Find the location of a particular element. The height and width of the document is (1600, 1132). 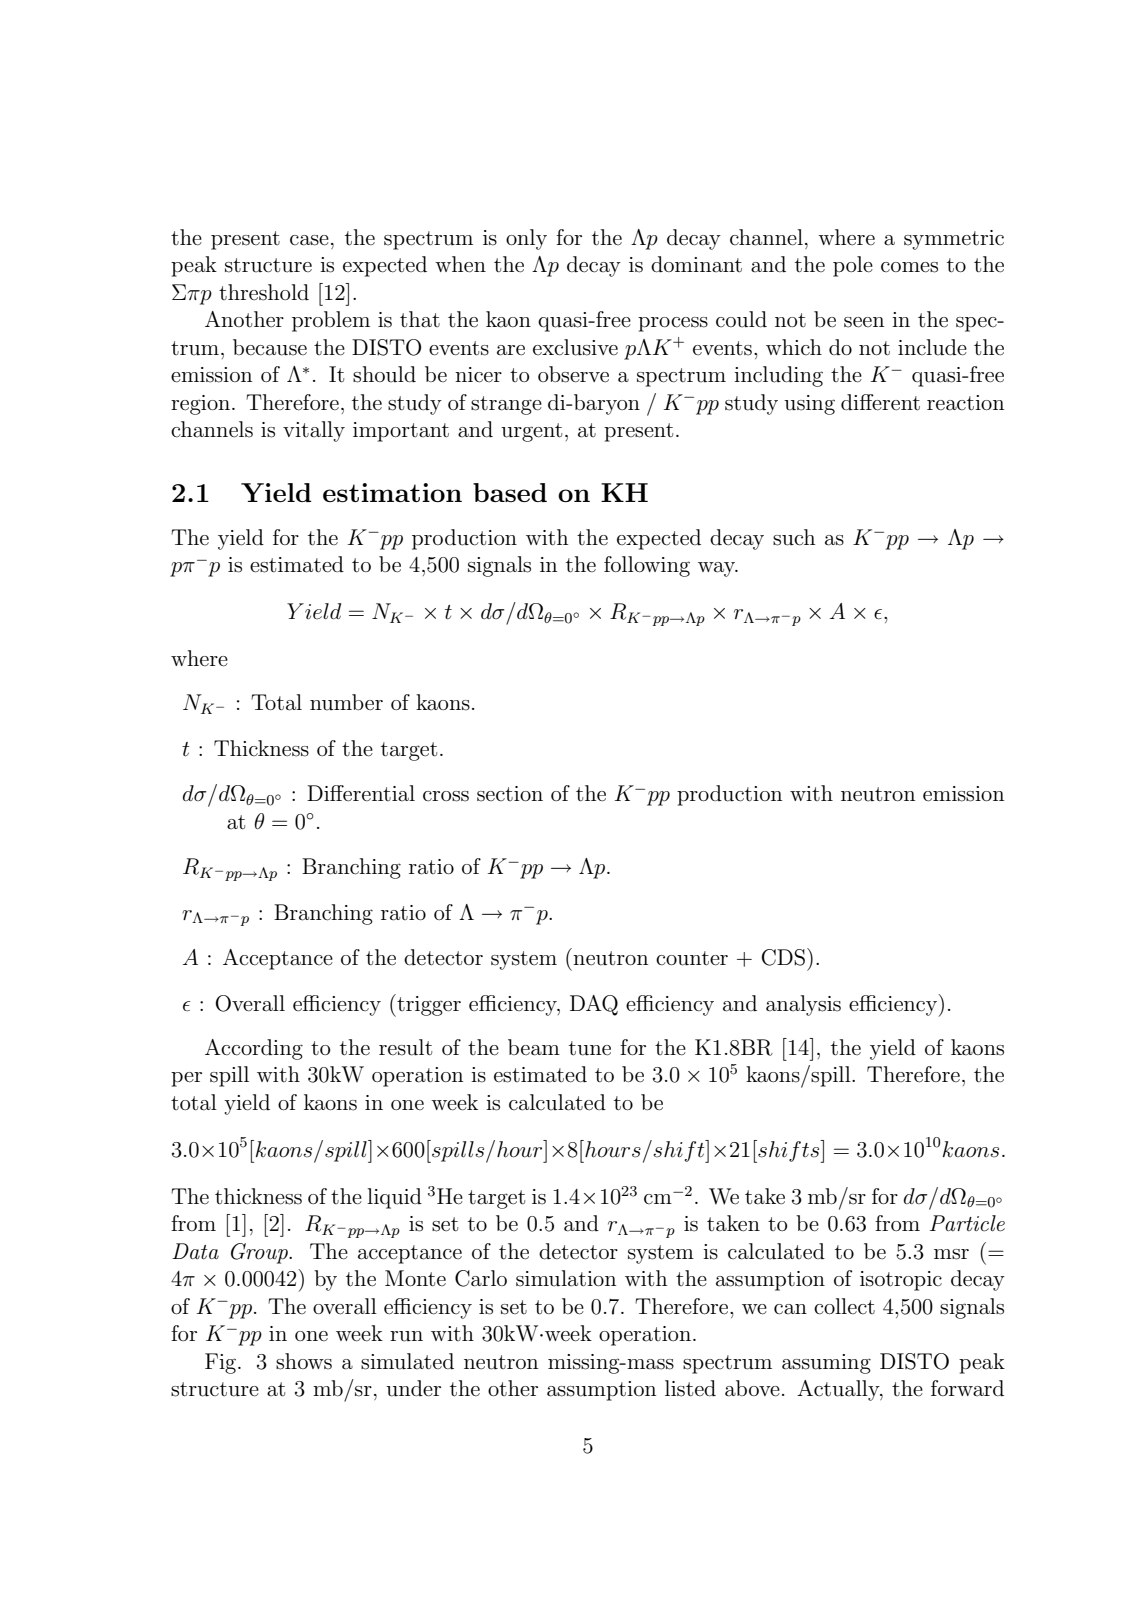

cross is located at coordinates (446, 796).
